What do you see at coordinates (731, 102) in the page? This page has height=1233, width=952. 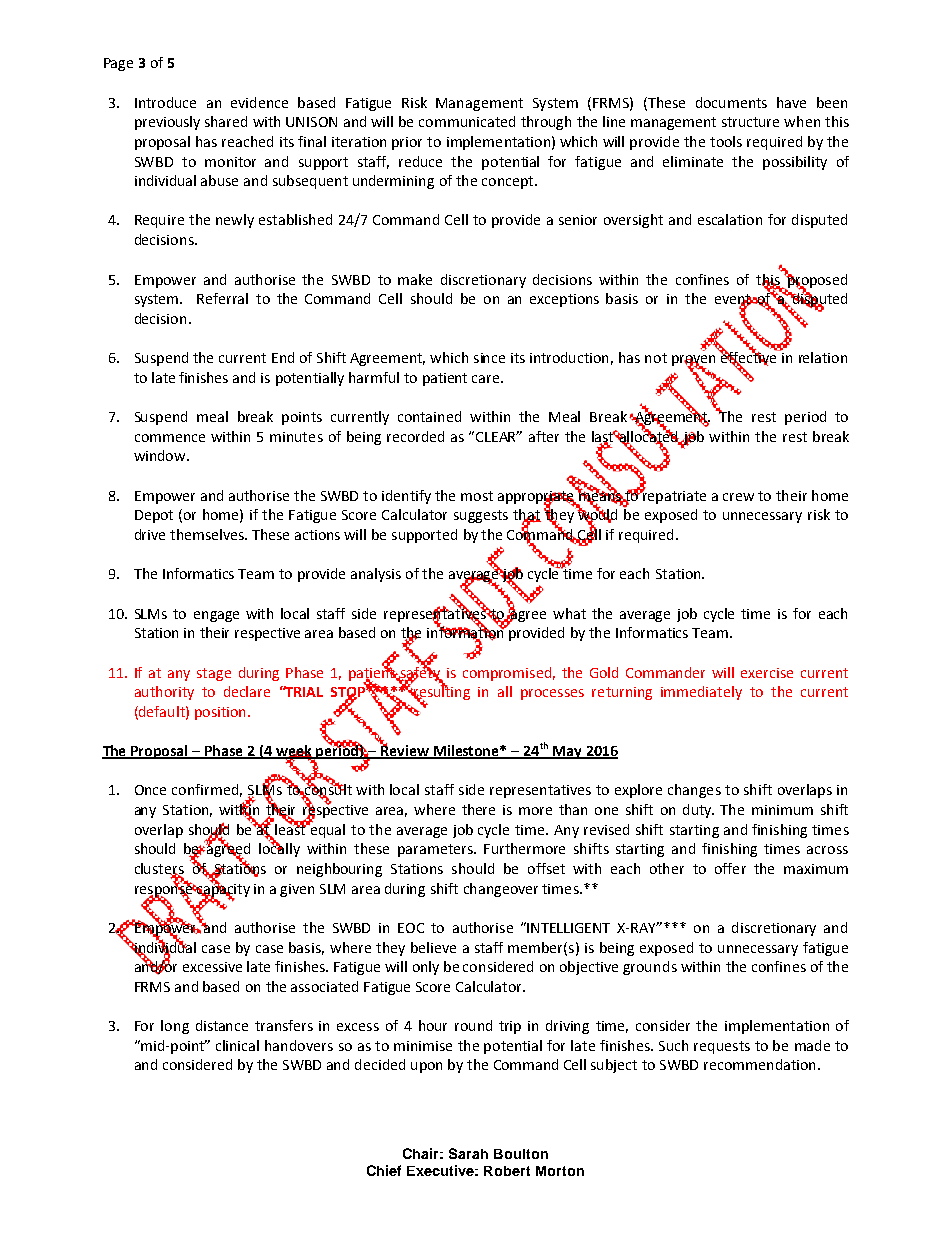 I see `documents` at bounding box center [731, 102].
